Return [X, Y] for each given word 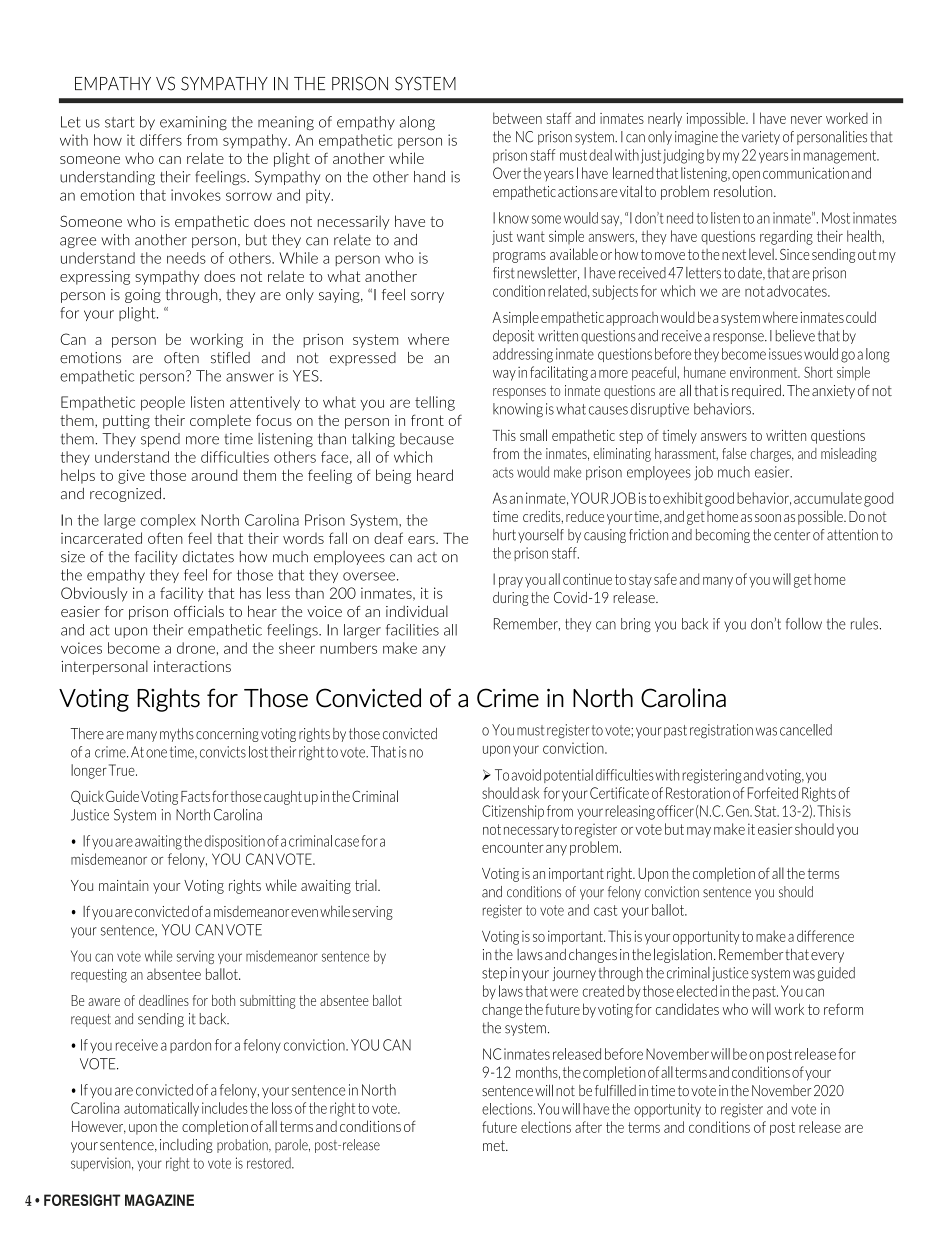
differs [161, 140]
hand [429, 177]
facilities [412, 630]
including [186, 1146]
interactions [192, 666]
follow [804, 624]
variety [761, 138]
